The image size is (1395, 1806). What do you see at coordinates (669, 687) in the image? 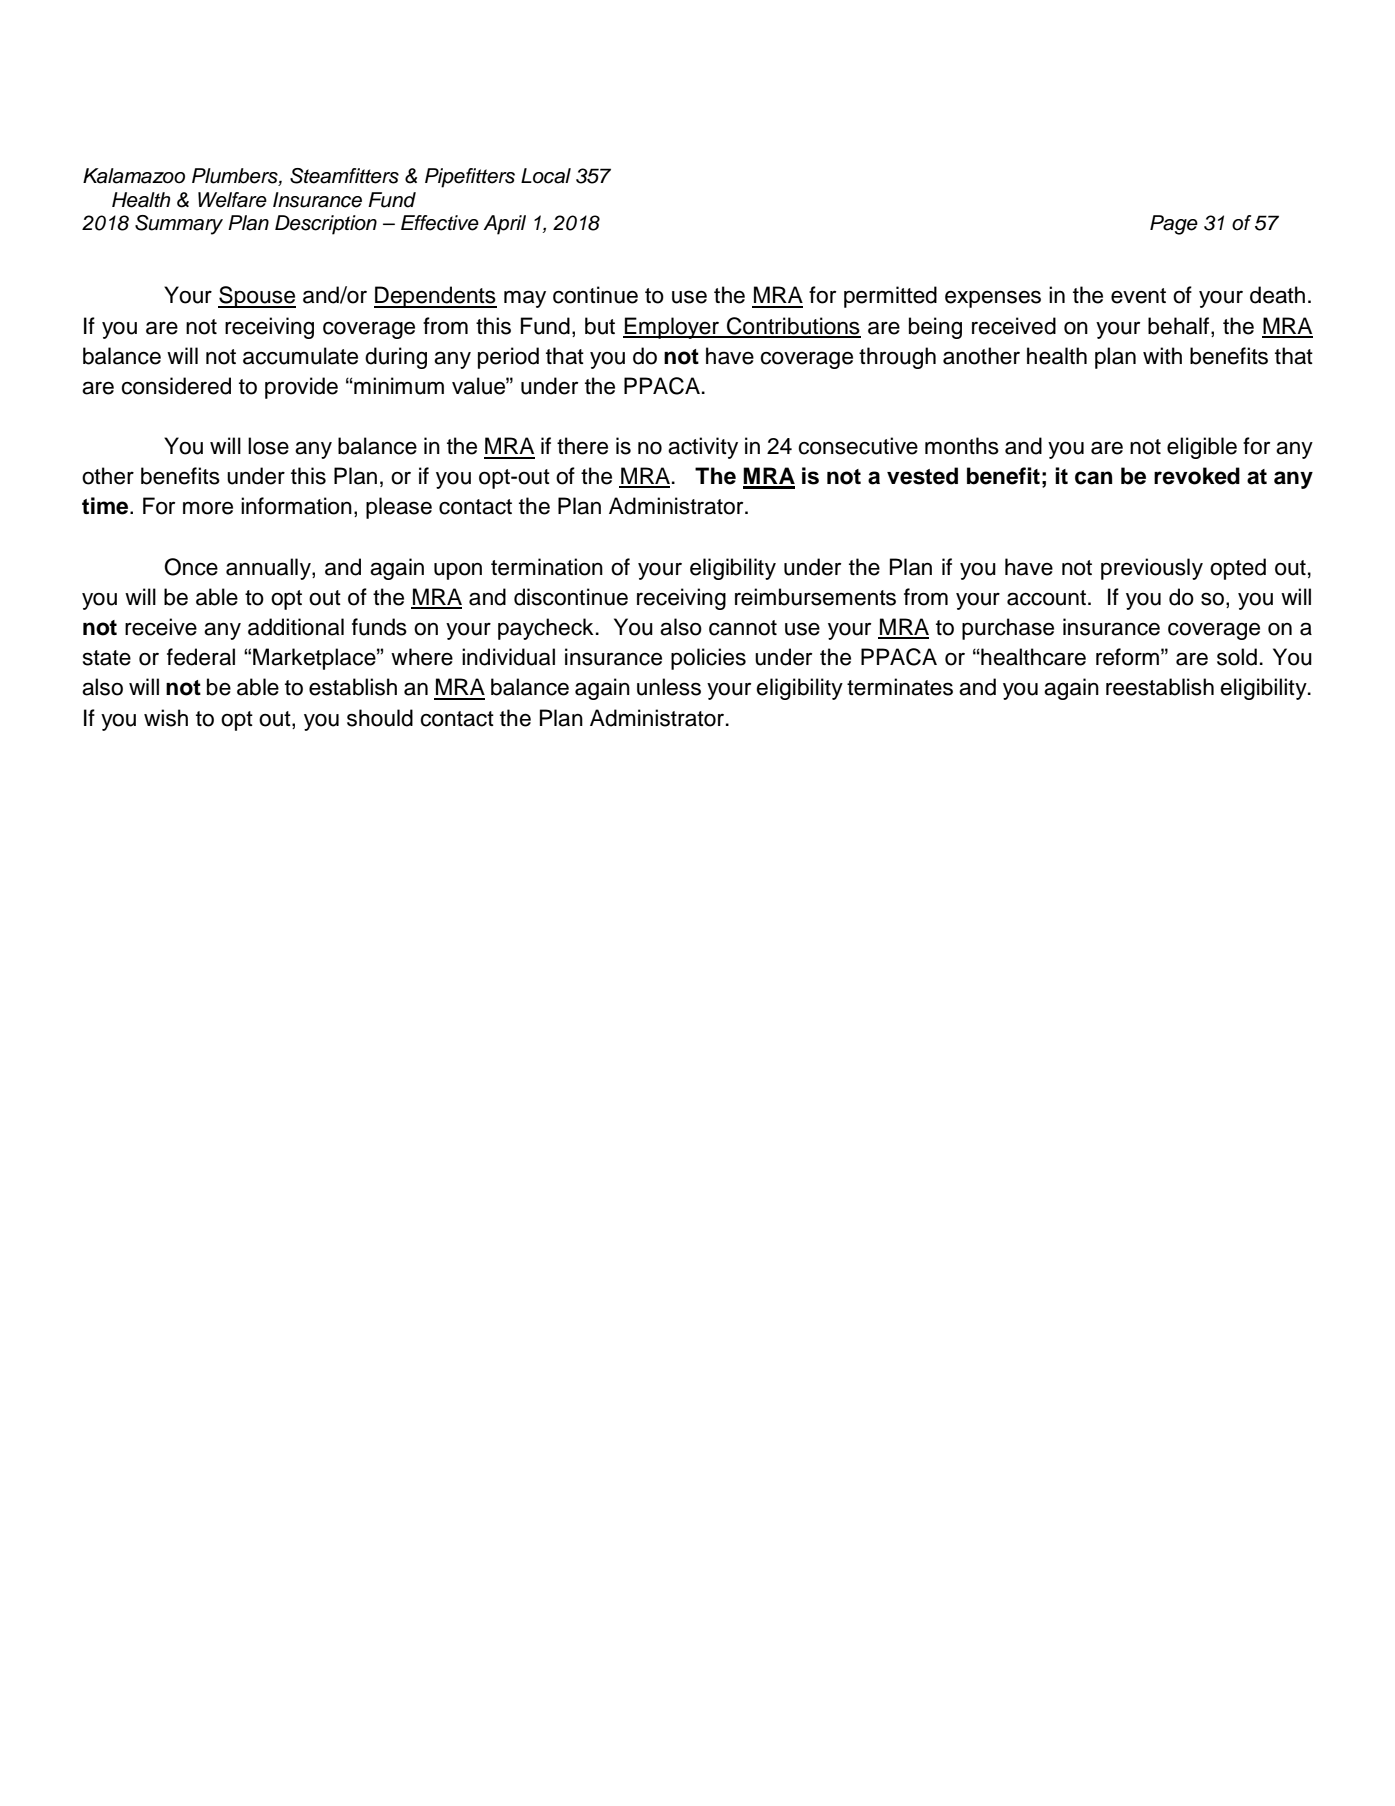
I see `unless` at bounding box center [669, 687].
